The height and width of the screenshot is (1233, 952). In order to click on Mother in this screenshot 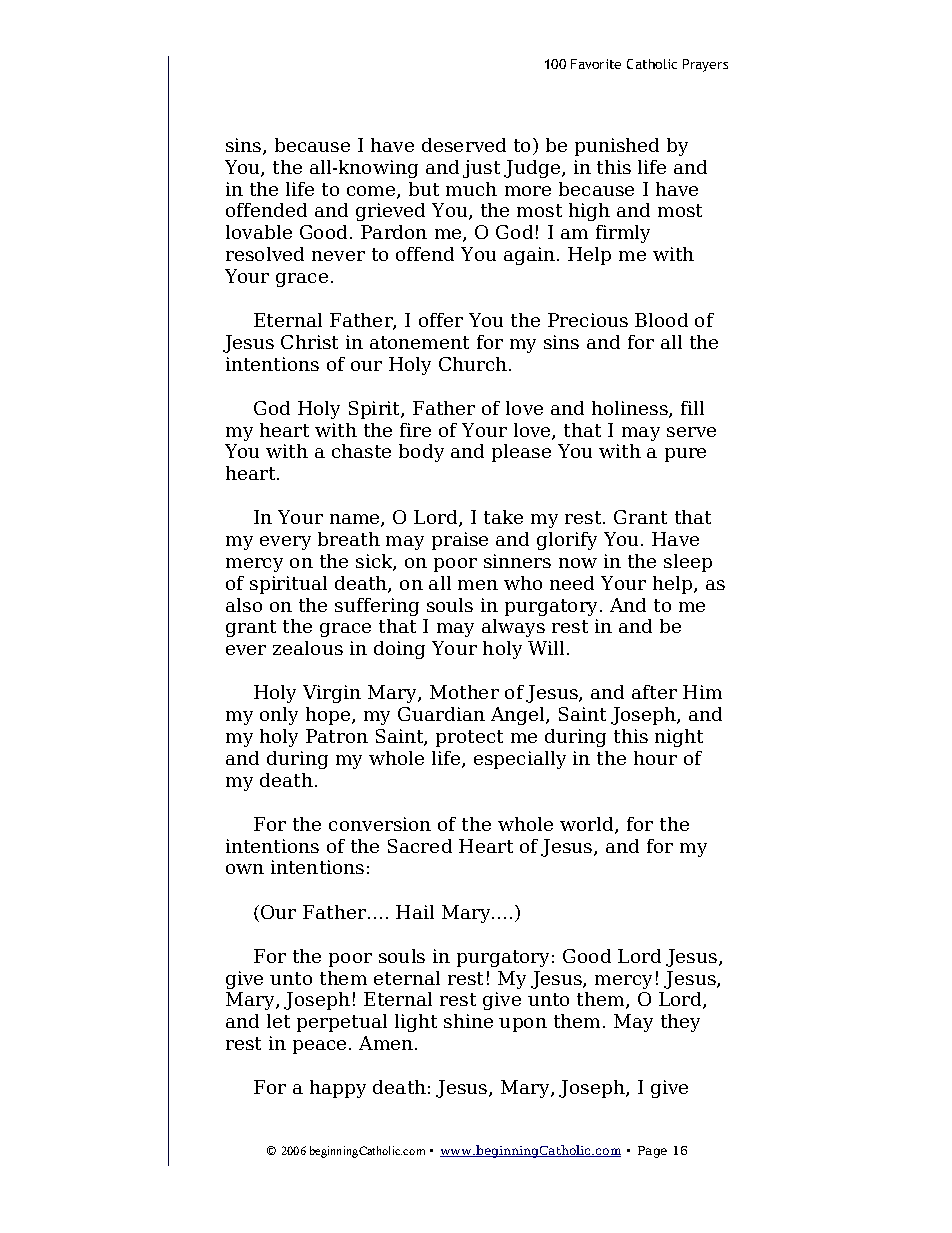, I will do `click(464, 692)`.
